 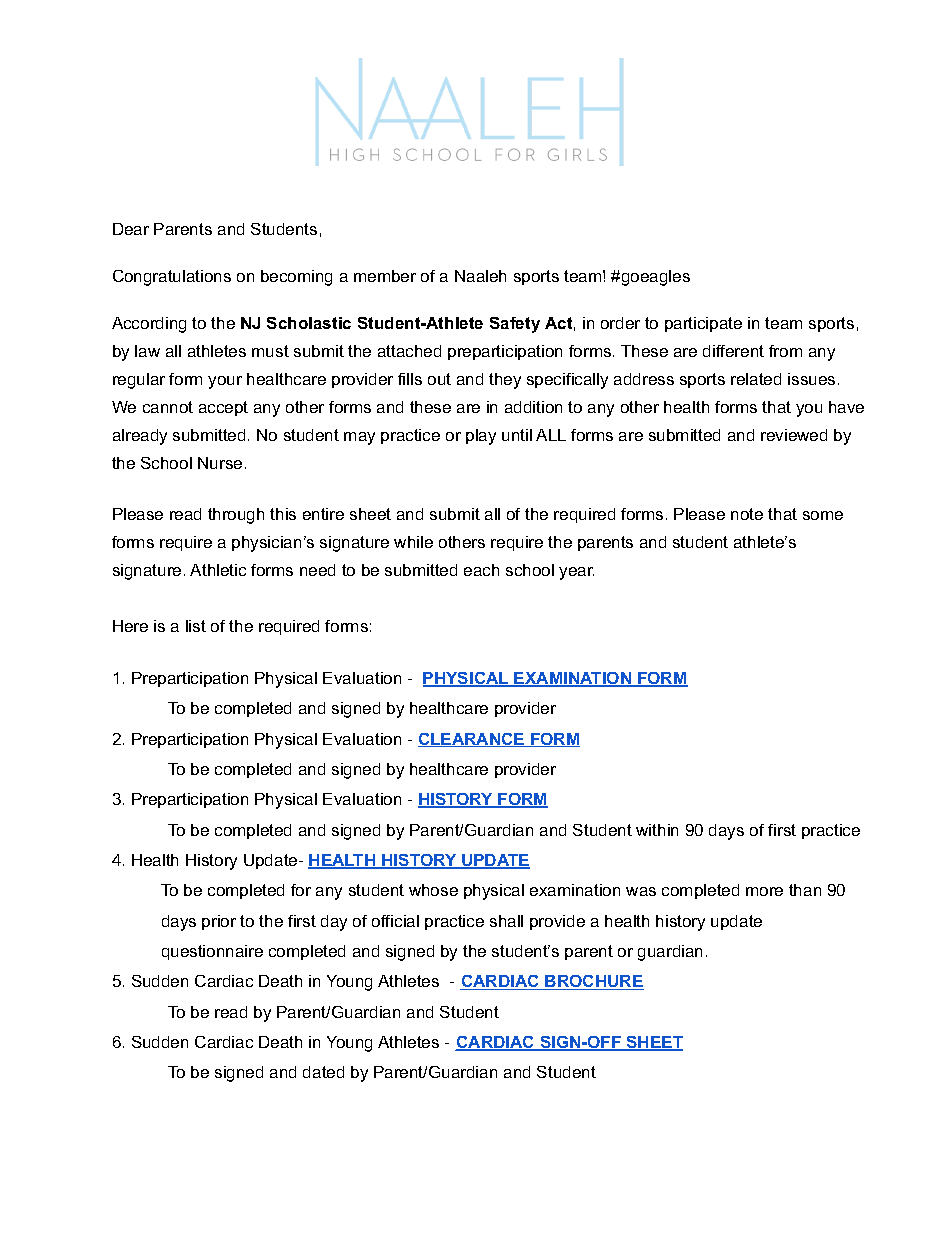 I want to click on year, so click(x=576, y=573).
